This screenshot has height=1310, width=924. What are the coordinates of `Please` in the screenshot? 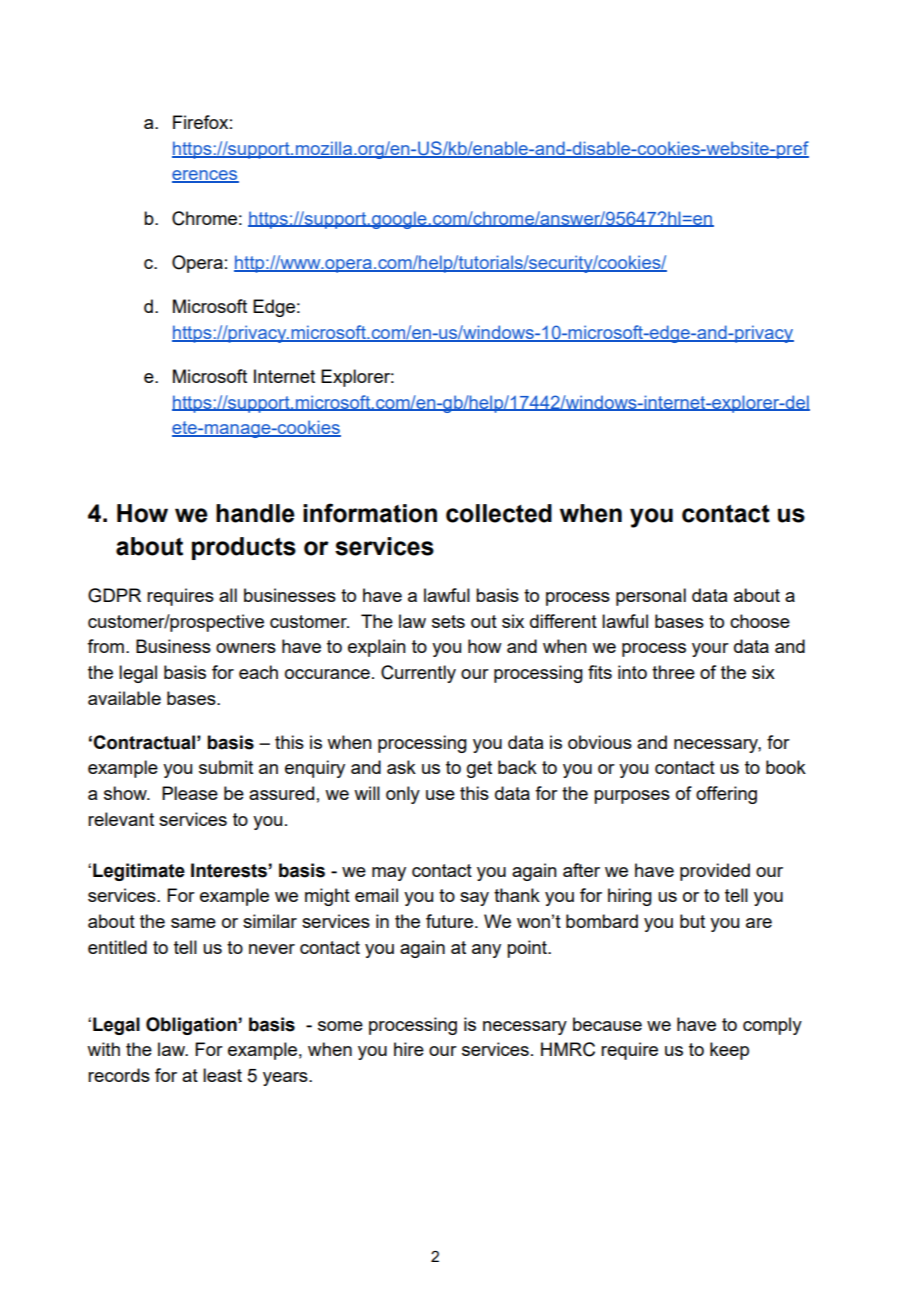 It's located at (190, 793).
